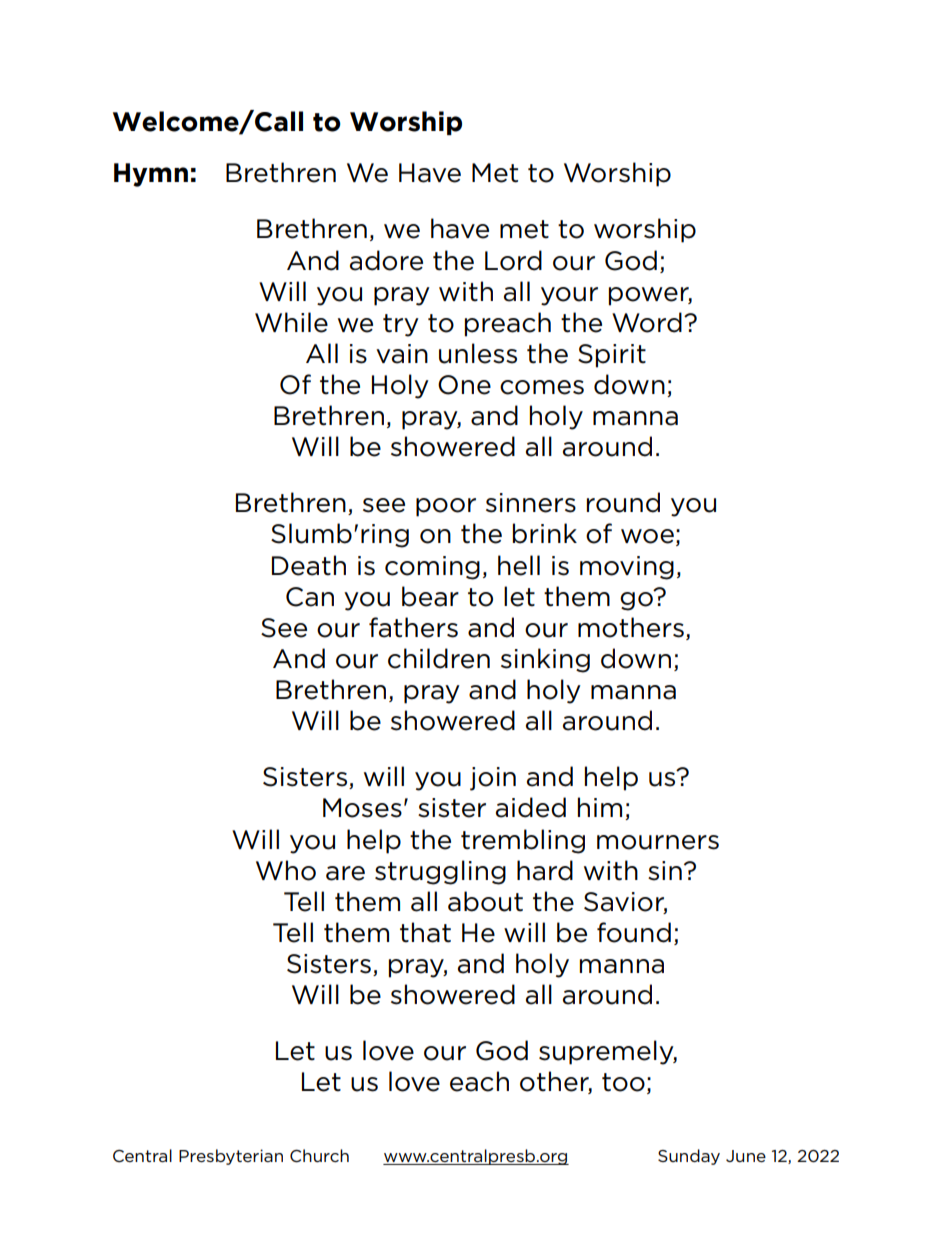 This screenshot has width=952, height=1233. I want to click on Word, so click(647, 322).
